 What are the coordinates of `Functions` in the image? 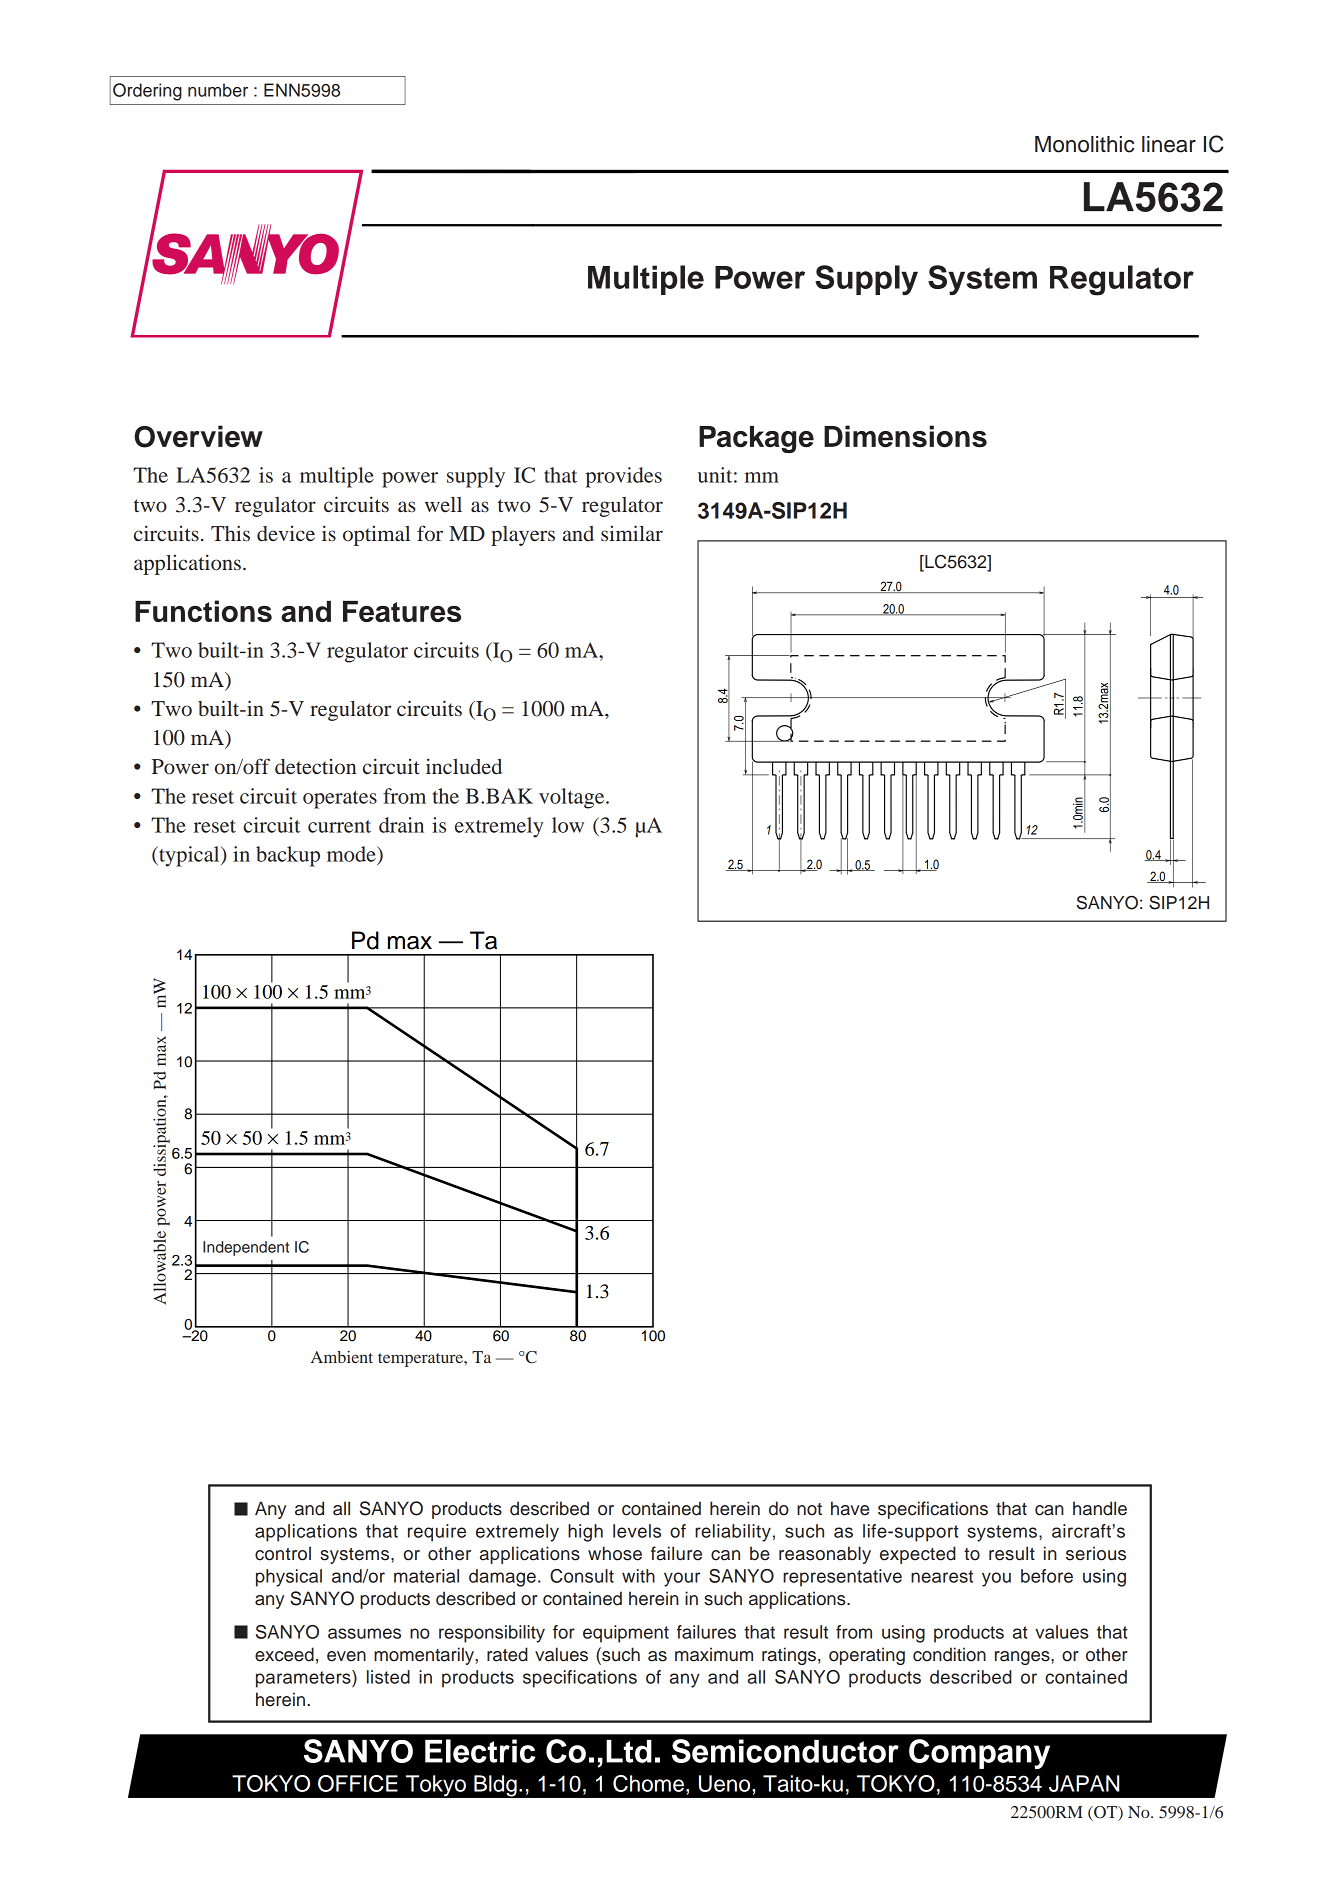 It's located at (203, 611).
